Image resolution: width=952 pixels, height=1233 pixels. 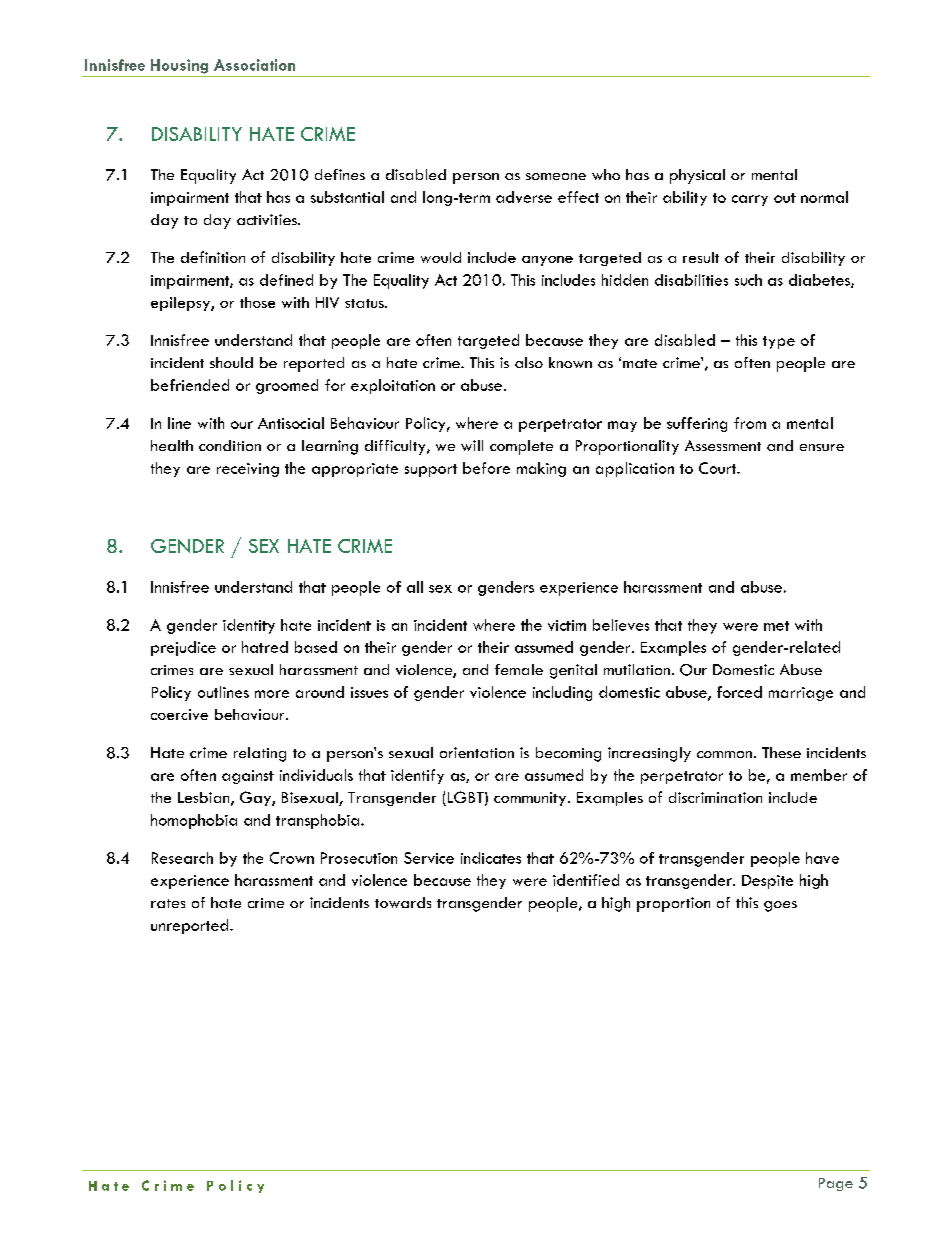 What do you see at coordinates (767, 882) in the screenshot?
I see `Despite` at bounding box center [767, 882].
